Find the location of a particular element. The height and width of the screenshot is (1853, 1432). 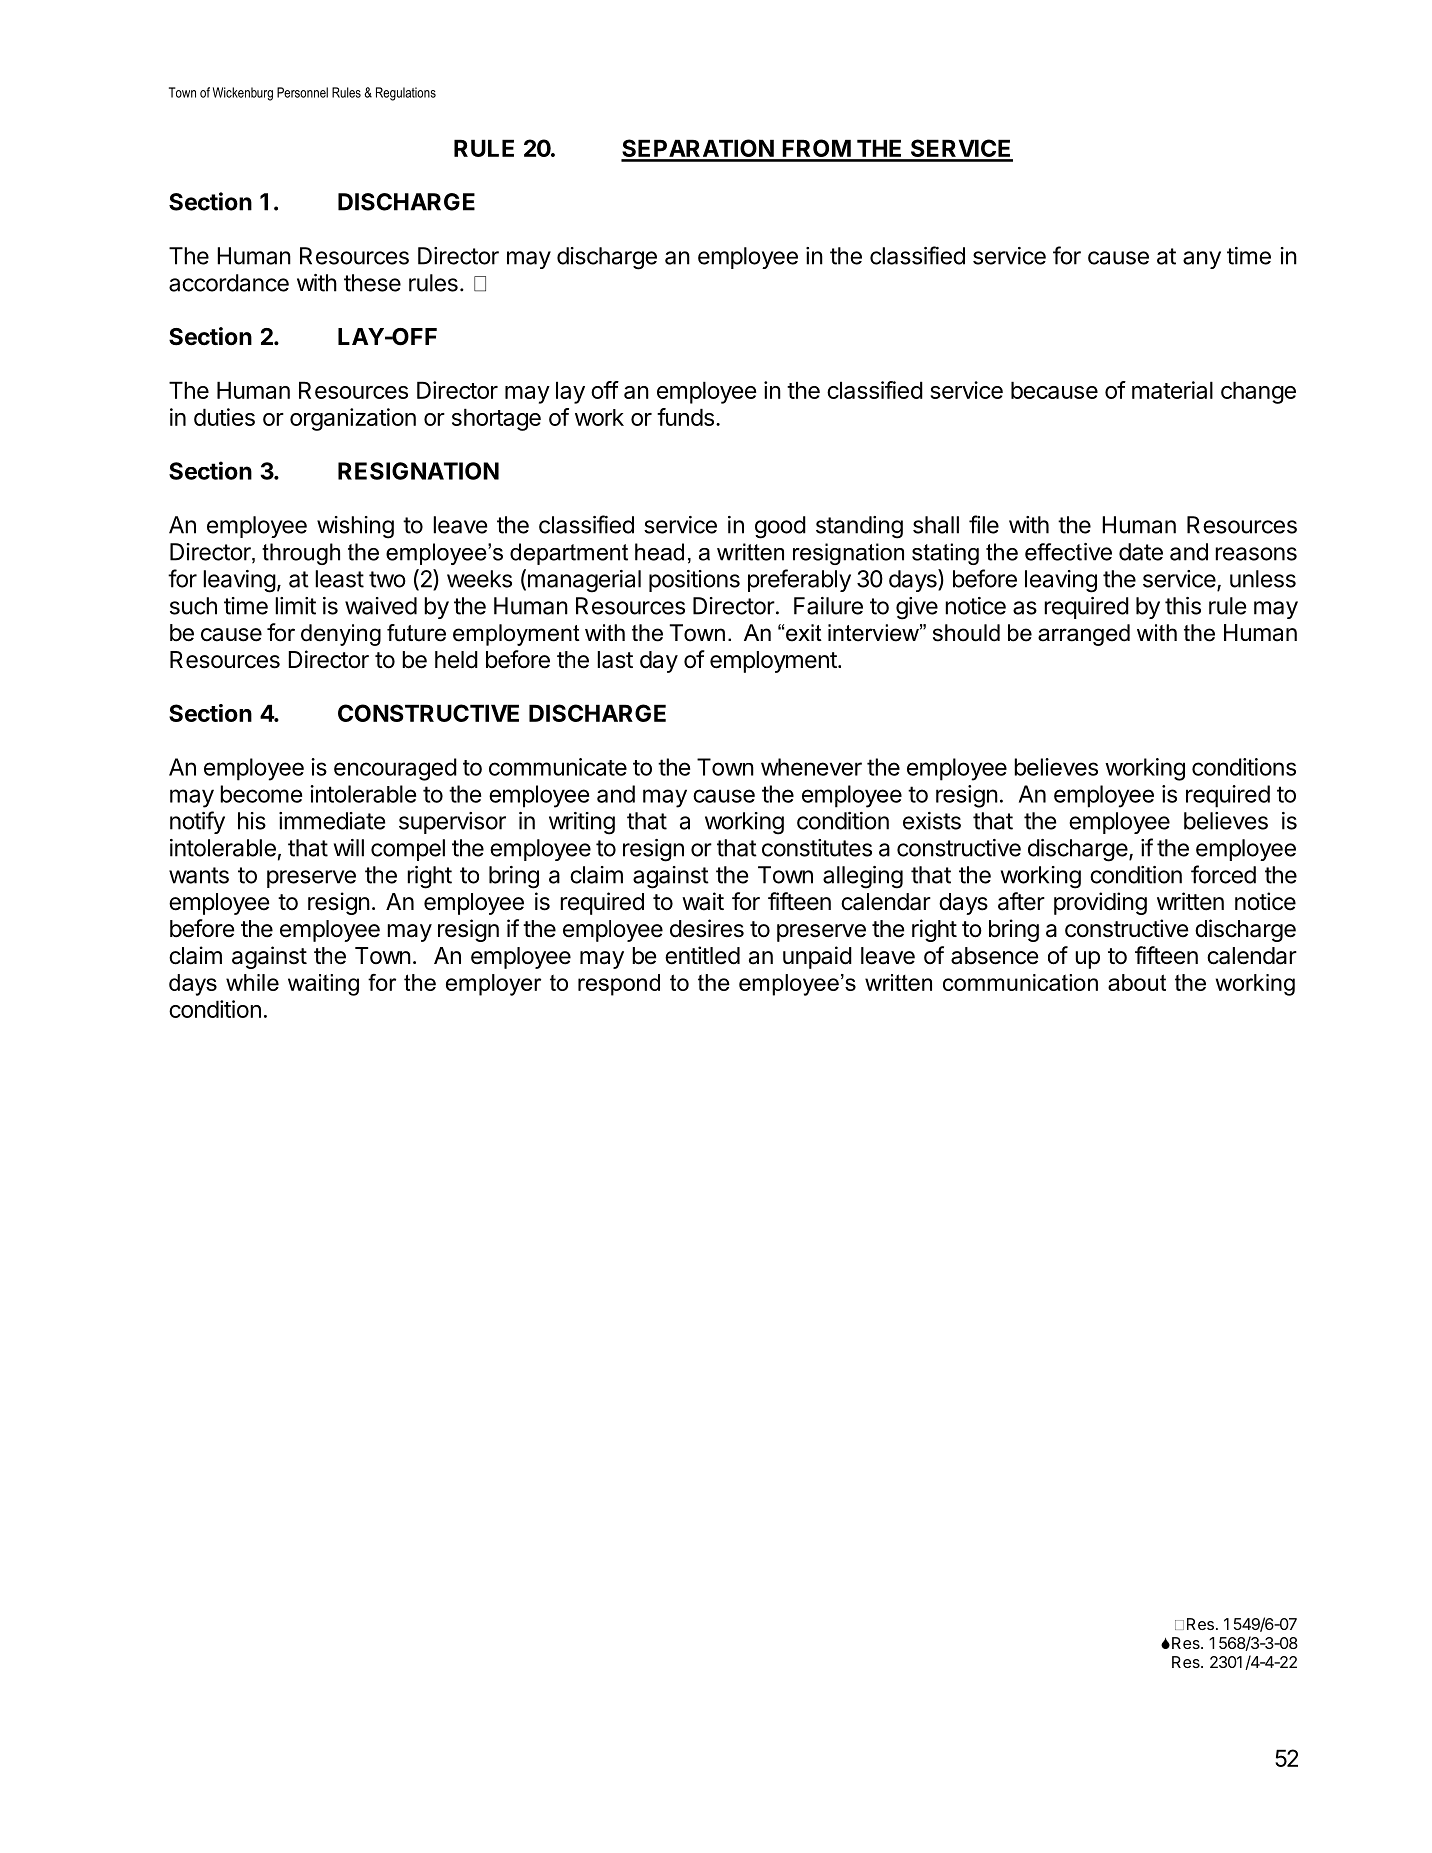

Regulations is located at coordinates (406, 94).
